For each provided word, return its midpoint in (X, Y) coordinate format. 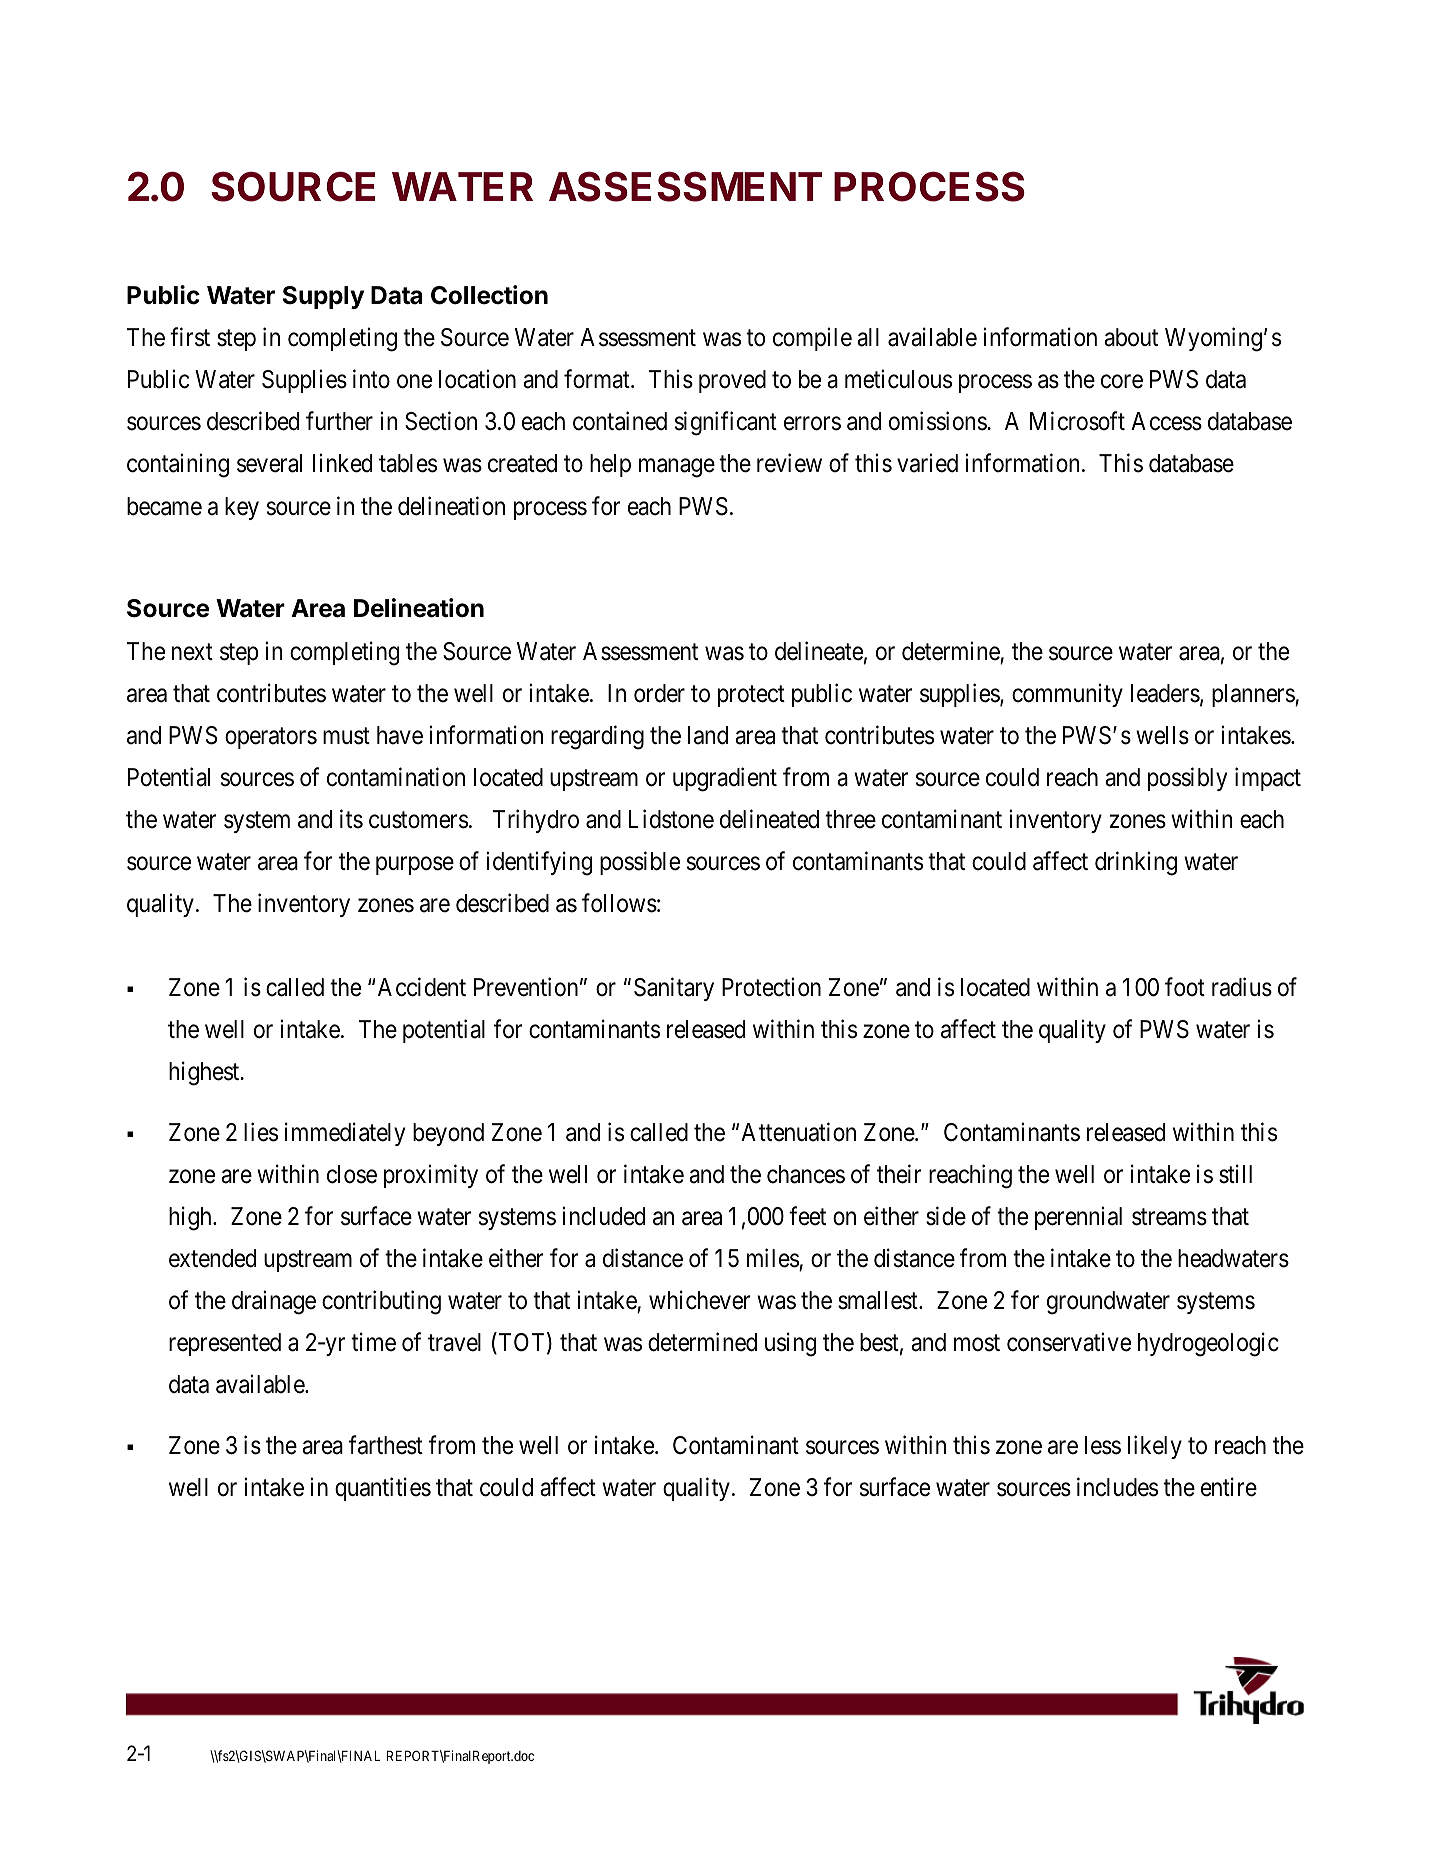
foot (1185, 987)
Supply (323, 297)
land (708, 735)
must (346, 736)
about (1131, 337)
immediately (345, 1134)
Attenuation (798, 1132)
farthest (386, 1445)
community (1067, 695)
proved (732, 381)
